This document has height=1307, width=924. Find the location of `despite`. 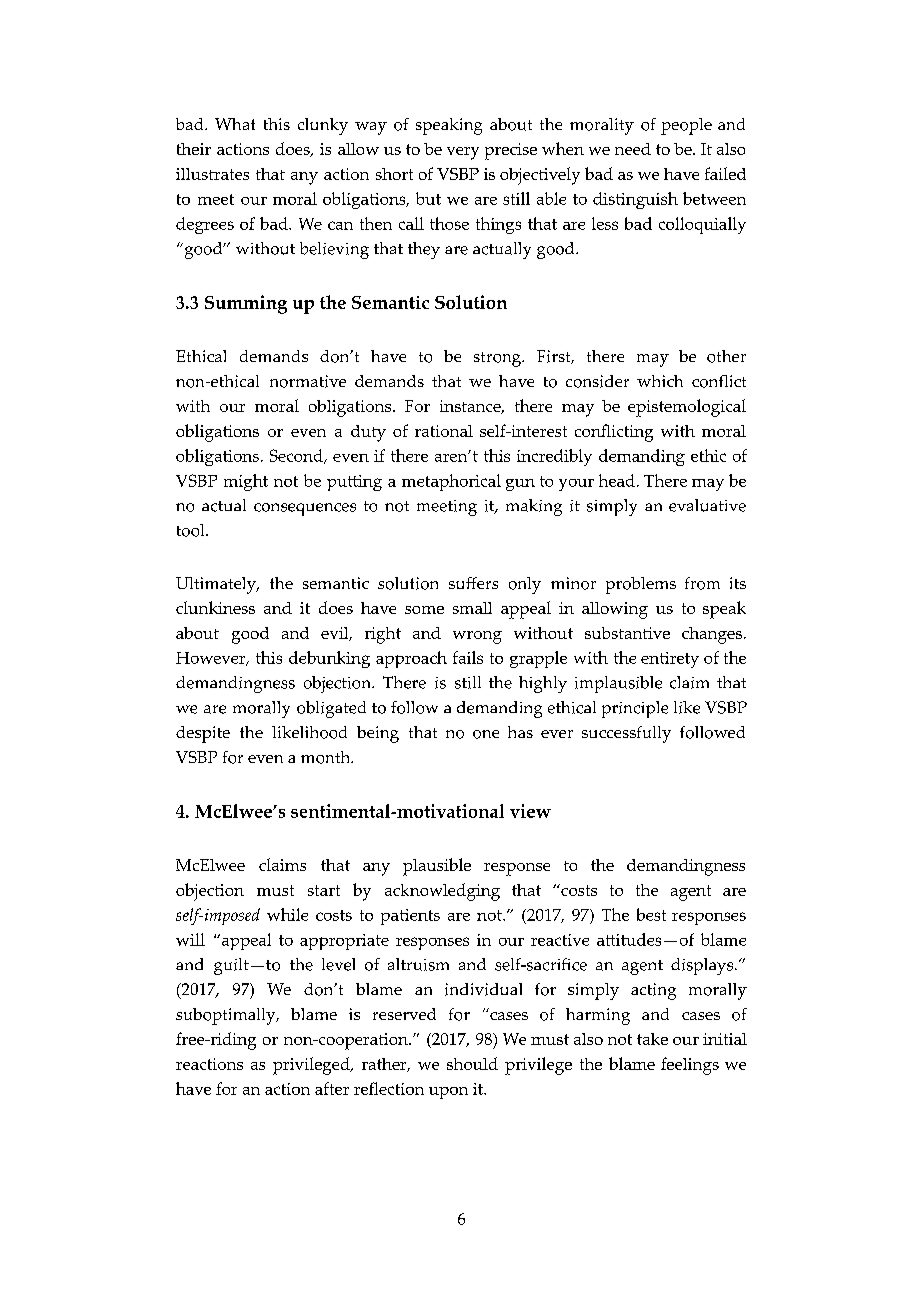

despite is located at coordinates (203, 734).
